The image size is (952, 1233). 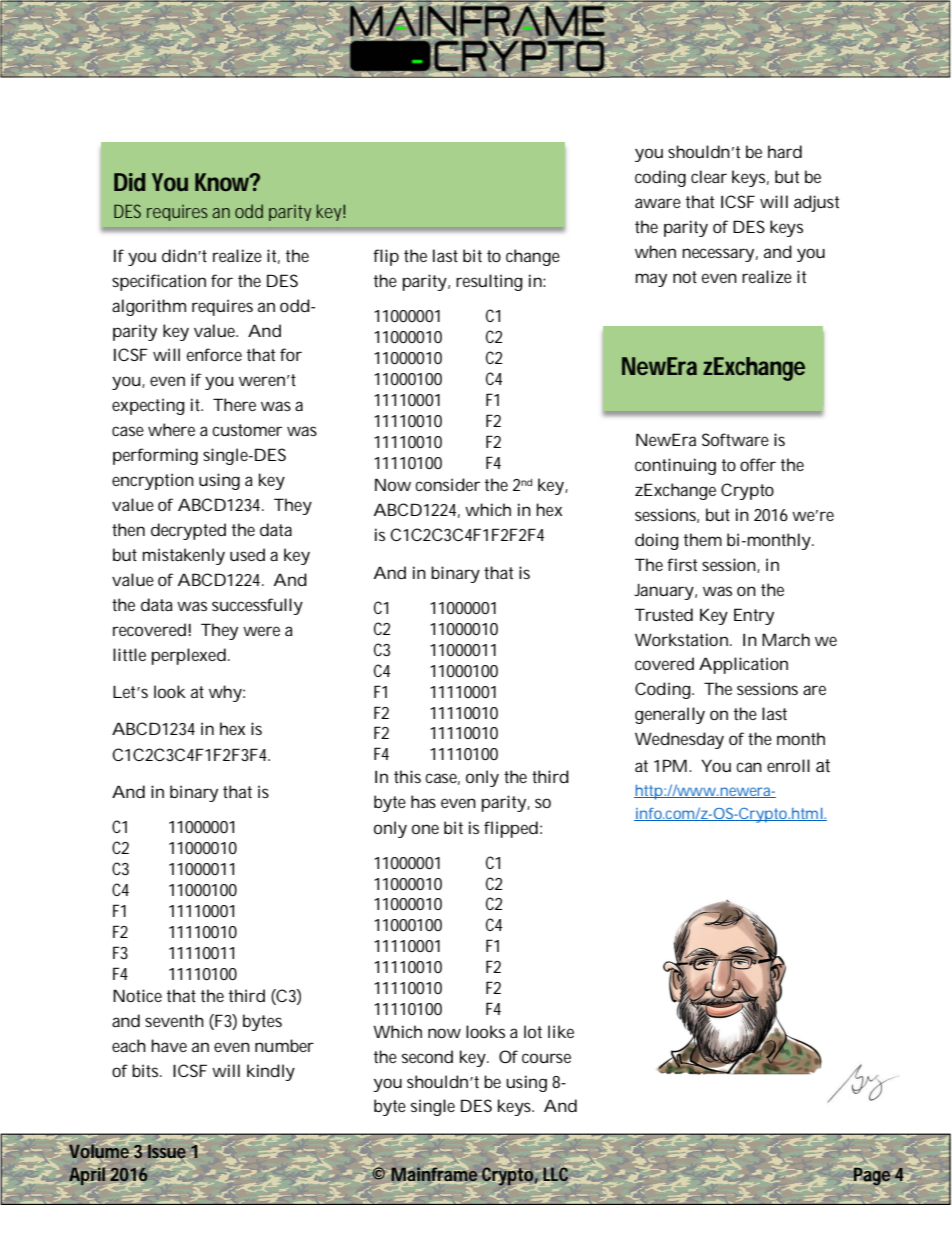 I want to click on Mainframe, so click(x=434, y=1174).
